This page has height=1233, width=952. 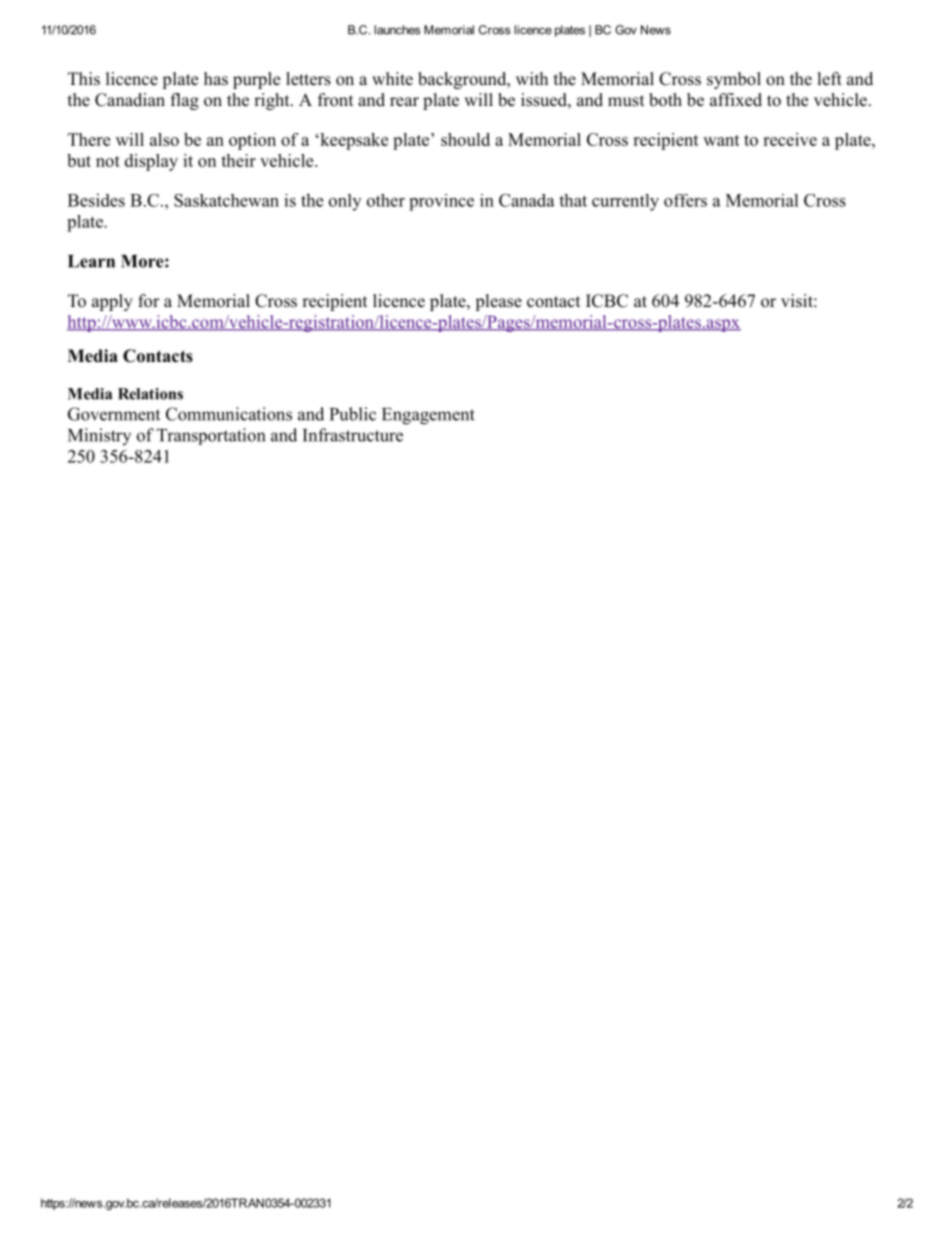 What do you see at coordinates (734, 80) in the page?
I see `symbol` at bounding box center [734, 80].
